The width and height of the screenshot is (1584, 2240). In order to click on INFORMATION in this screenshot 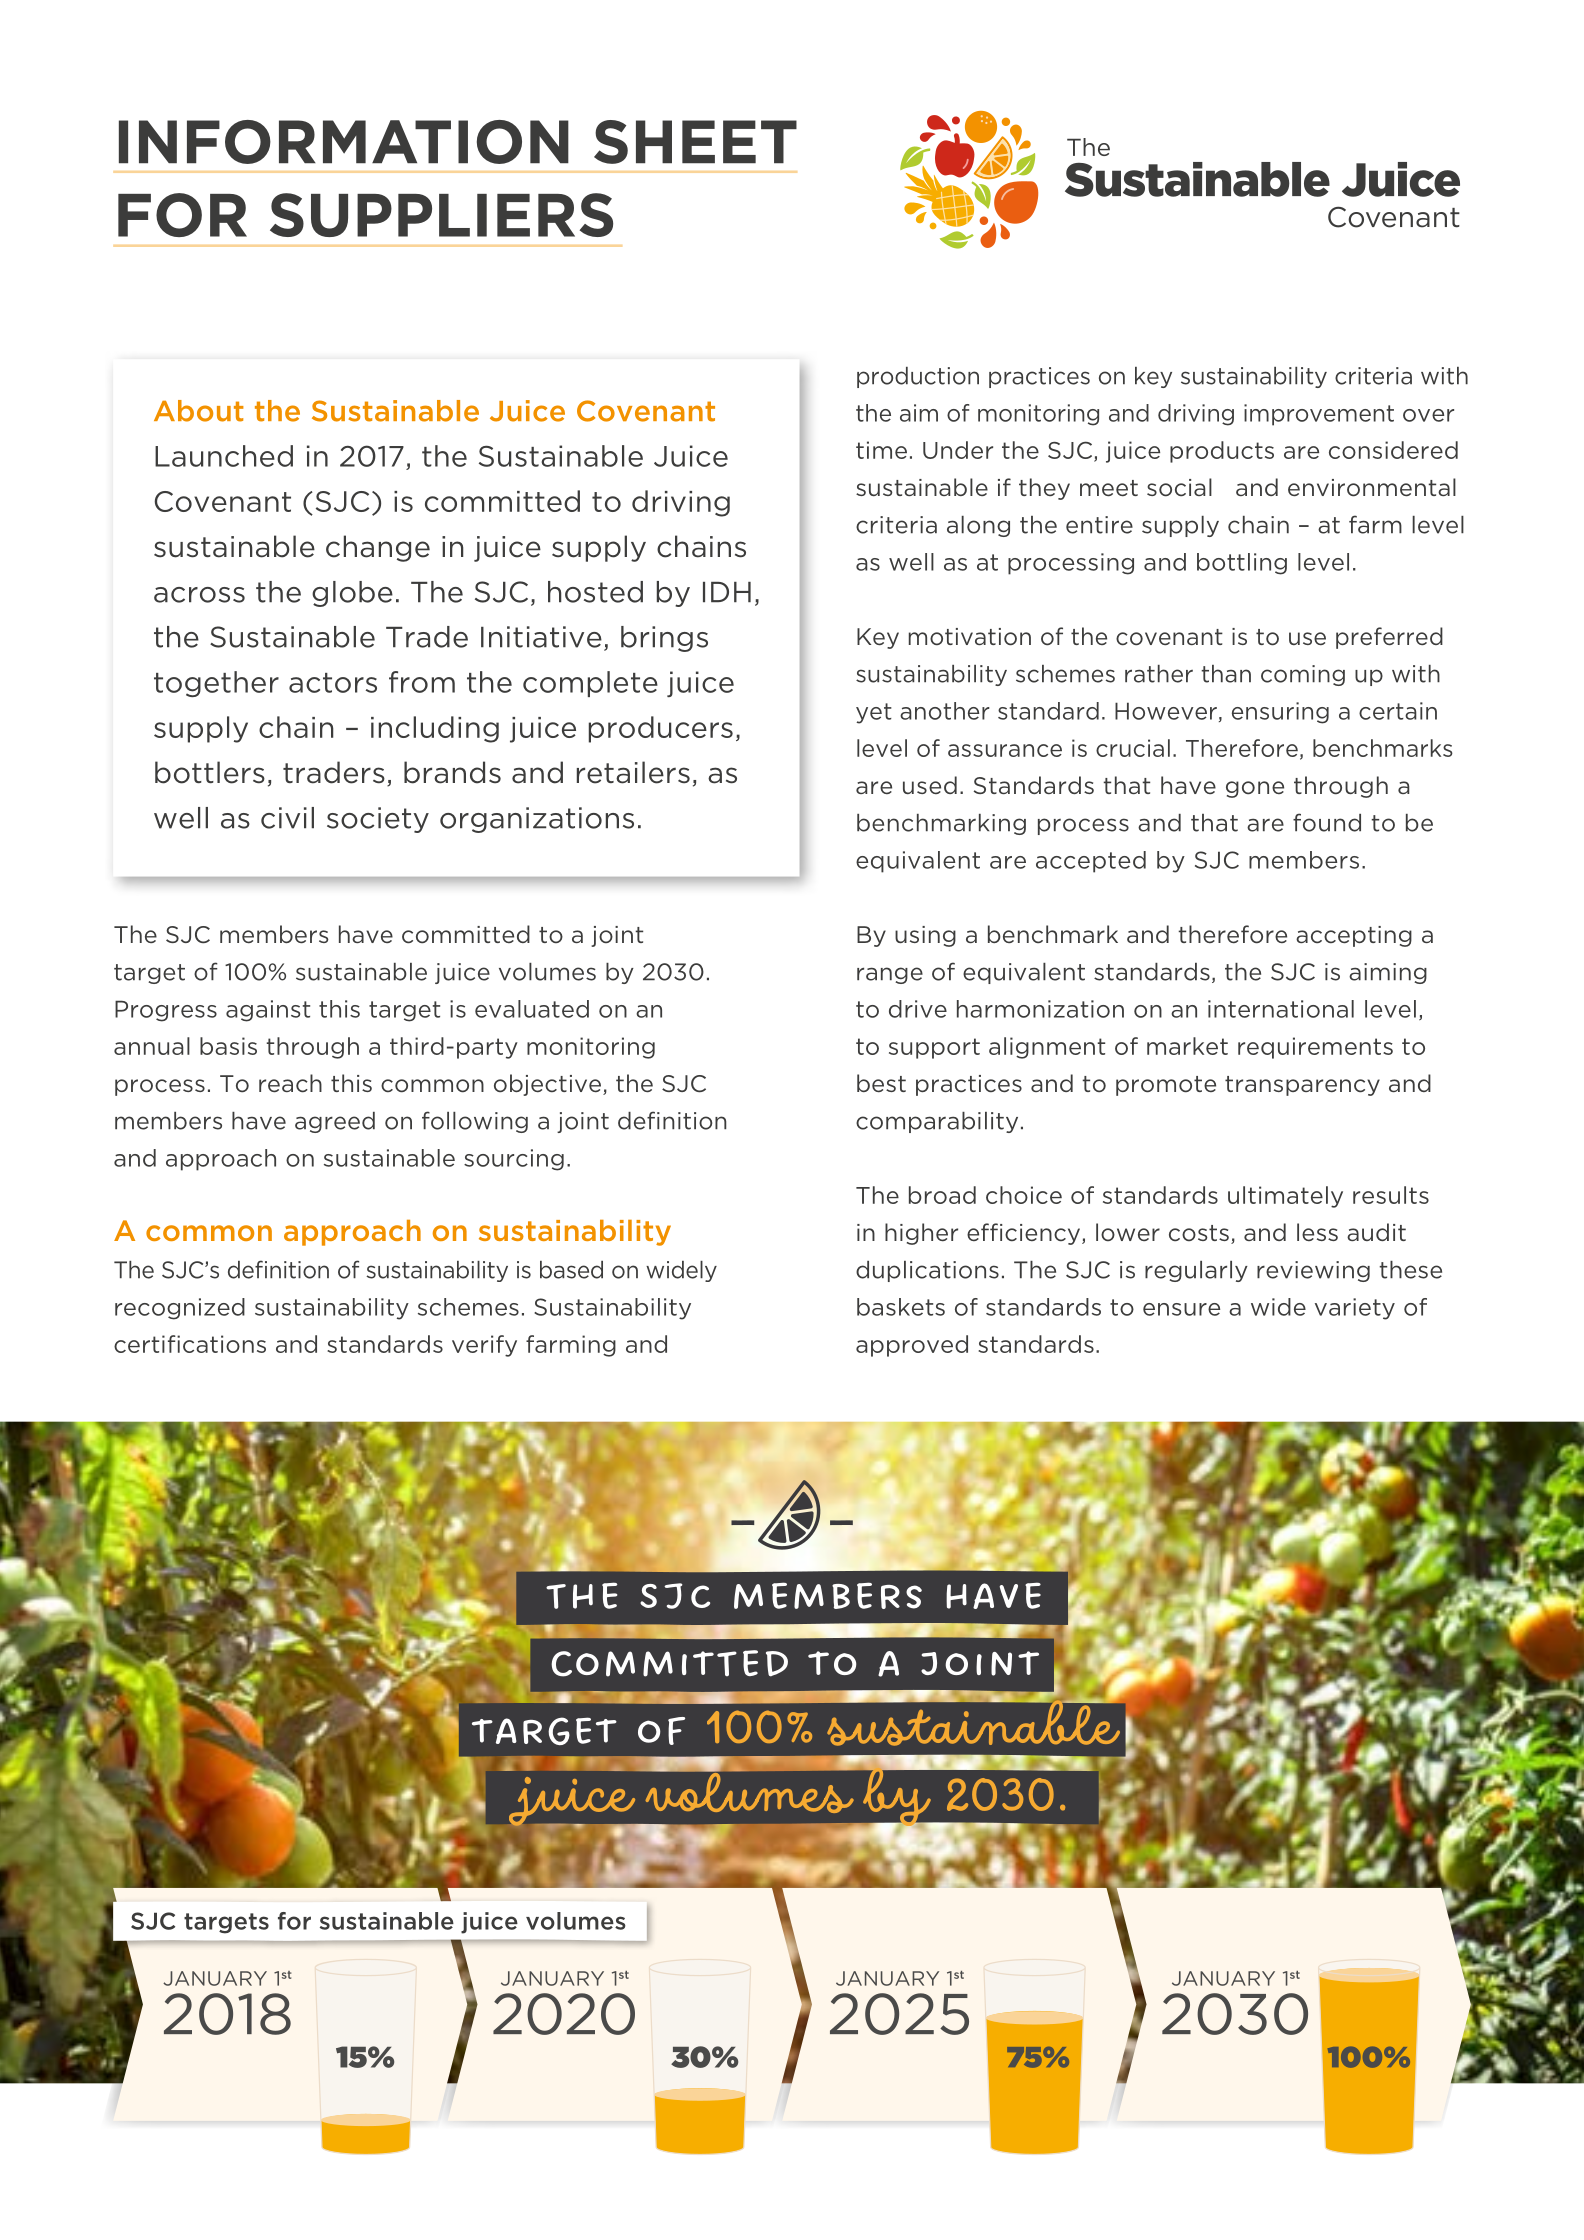, I will do `click(344, 142)`.
